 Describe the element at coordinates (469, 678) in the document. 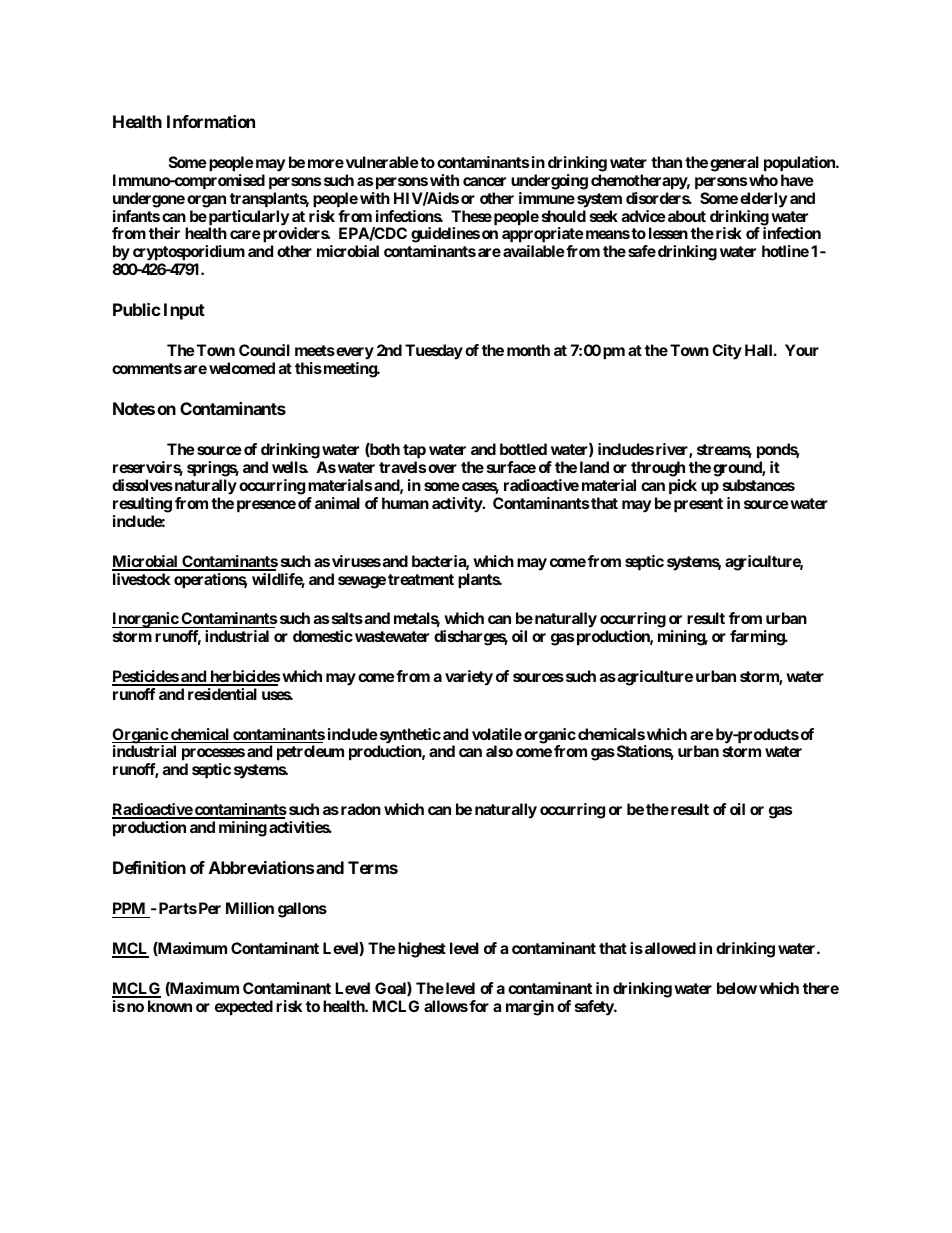

I see `variety` at that location.
